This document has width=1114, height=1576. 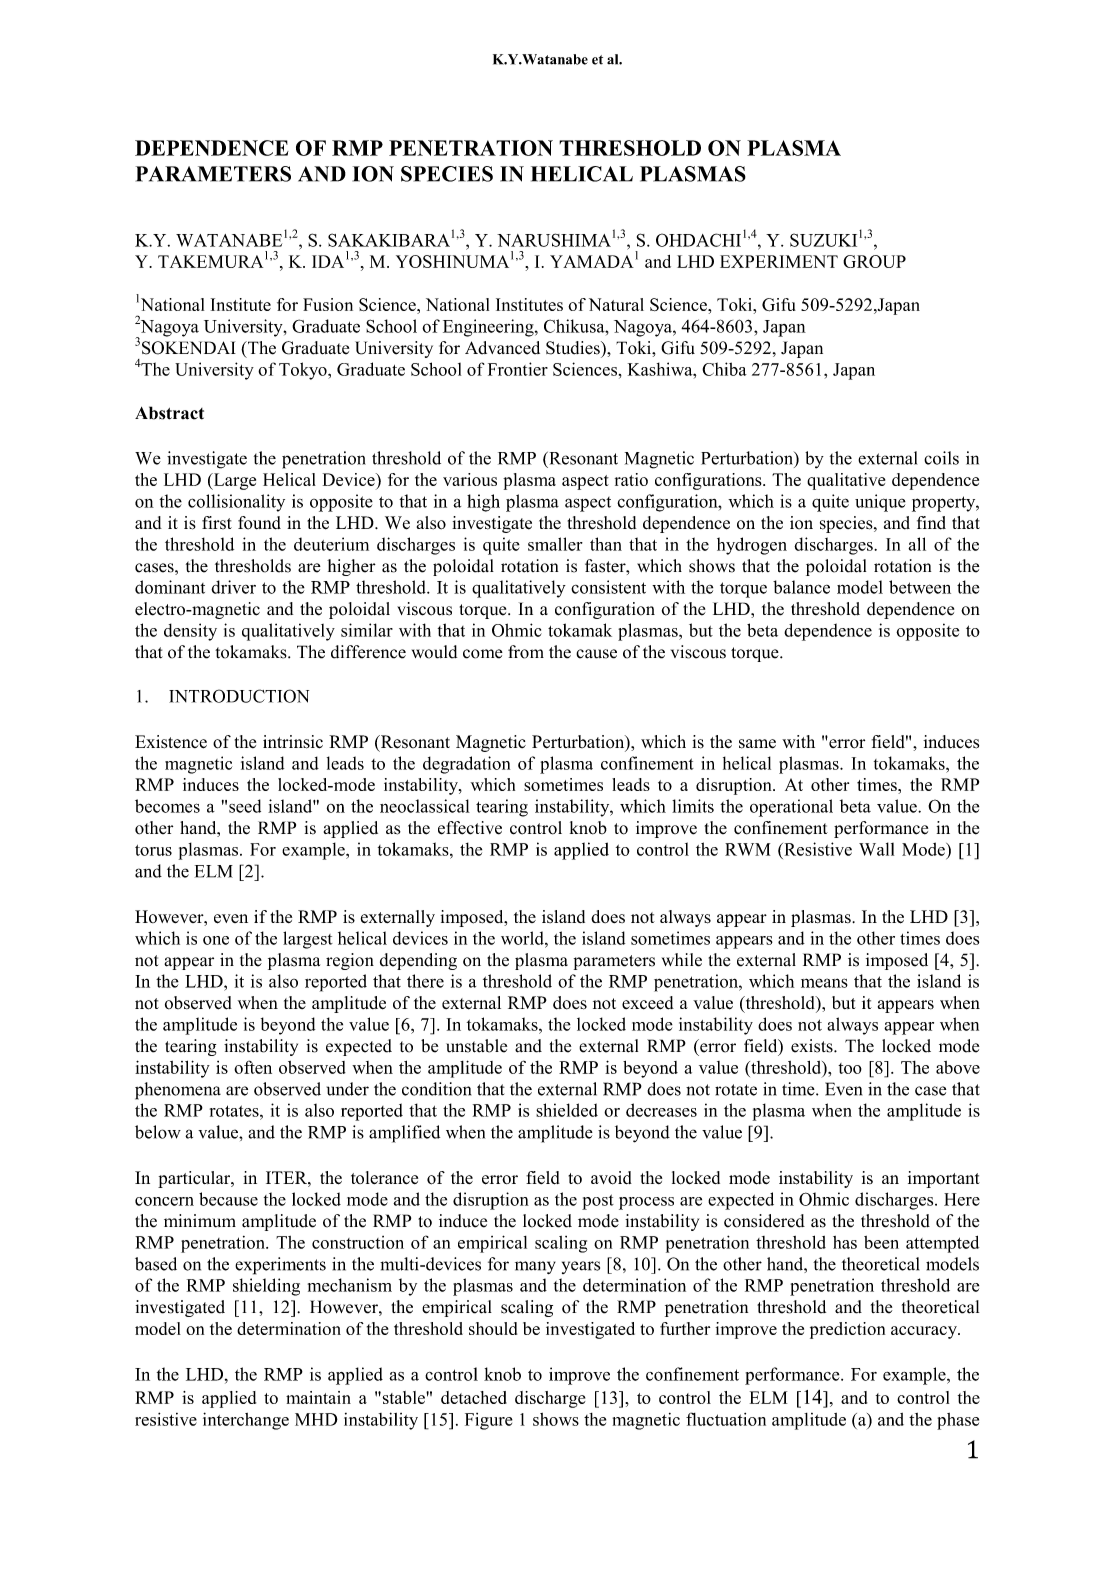 I want to click on Fusion, so click(x=328, y=304).
